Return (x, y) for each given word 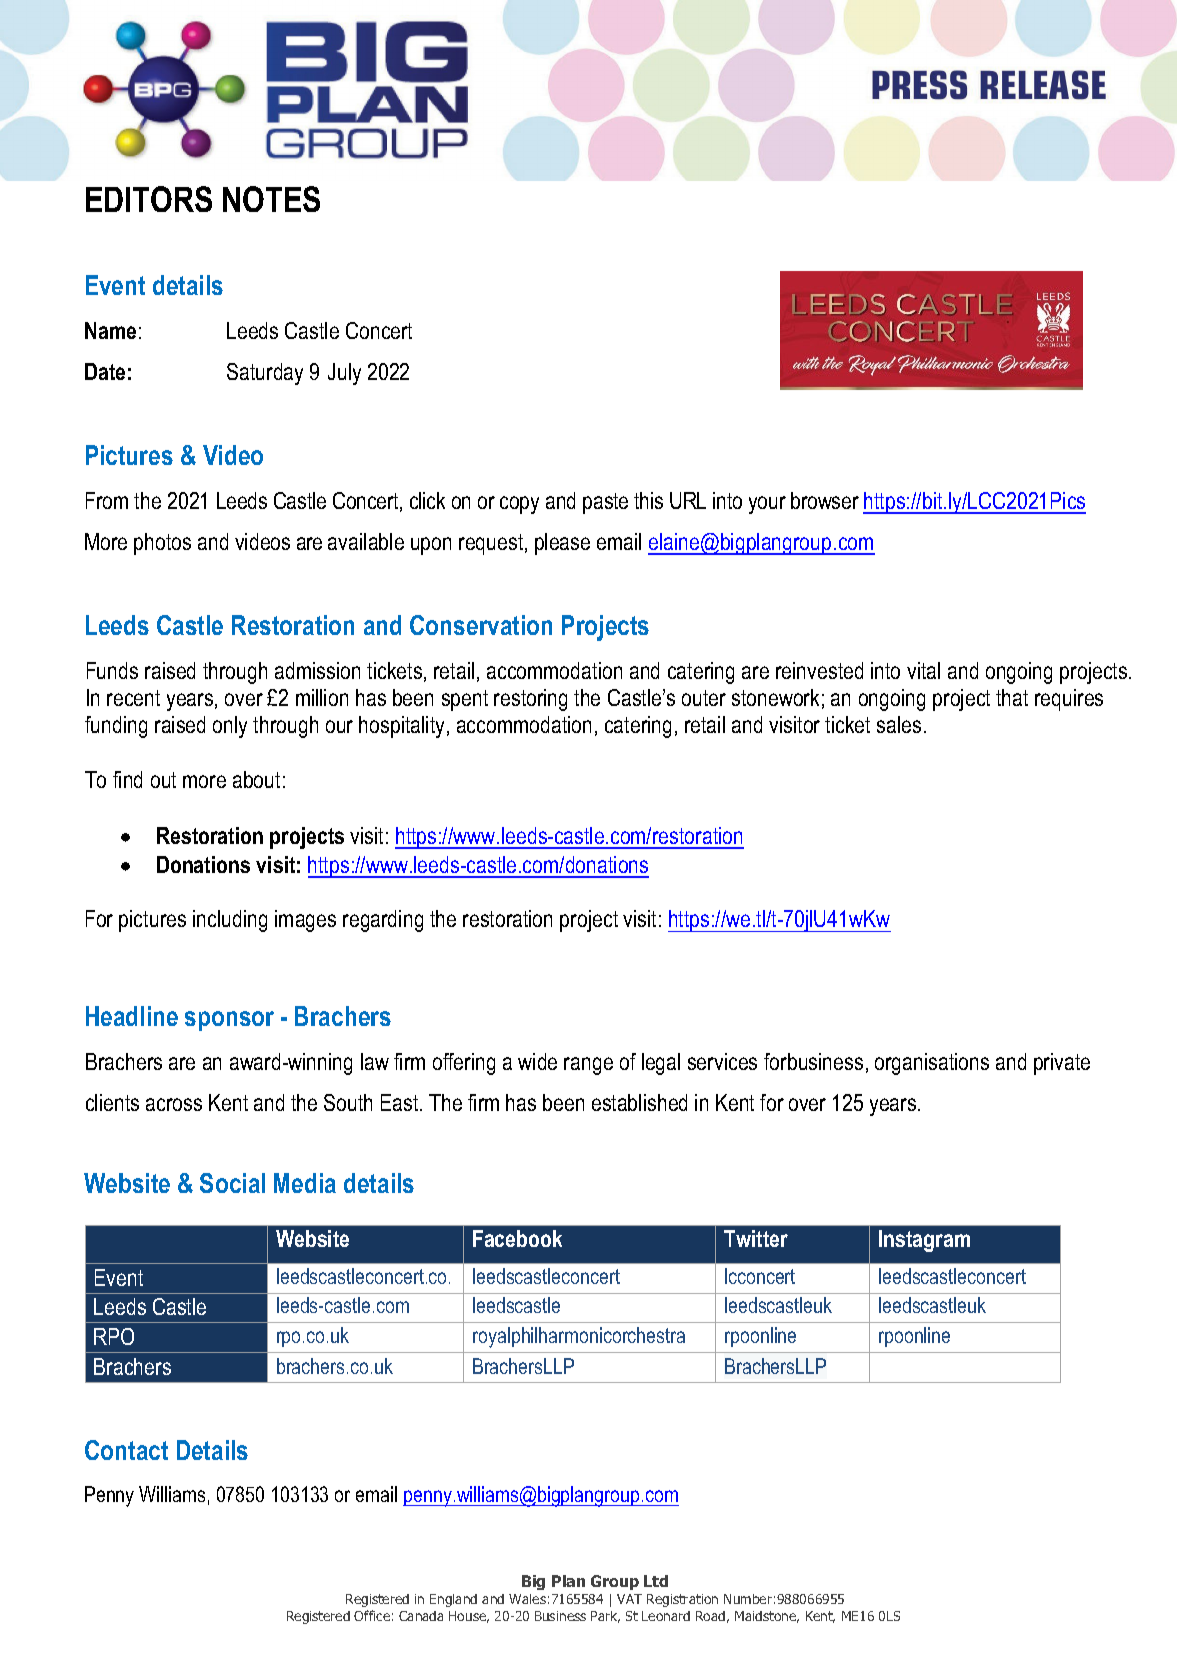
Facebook (517, 1238)
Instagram (924, 1241)
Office (372, 1615)
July (344, 374)
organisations (932, 1064)
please (562, 544)
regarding (383, 921)
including (230, 921)
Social (232, 1183)
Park (605, 1617)
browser (825, 500)
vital (923, 670)
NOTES (271, 199)
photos (162, 544)
